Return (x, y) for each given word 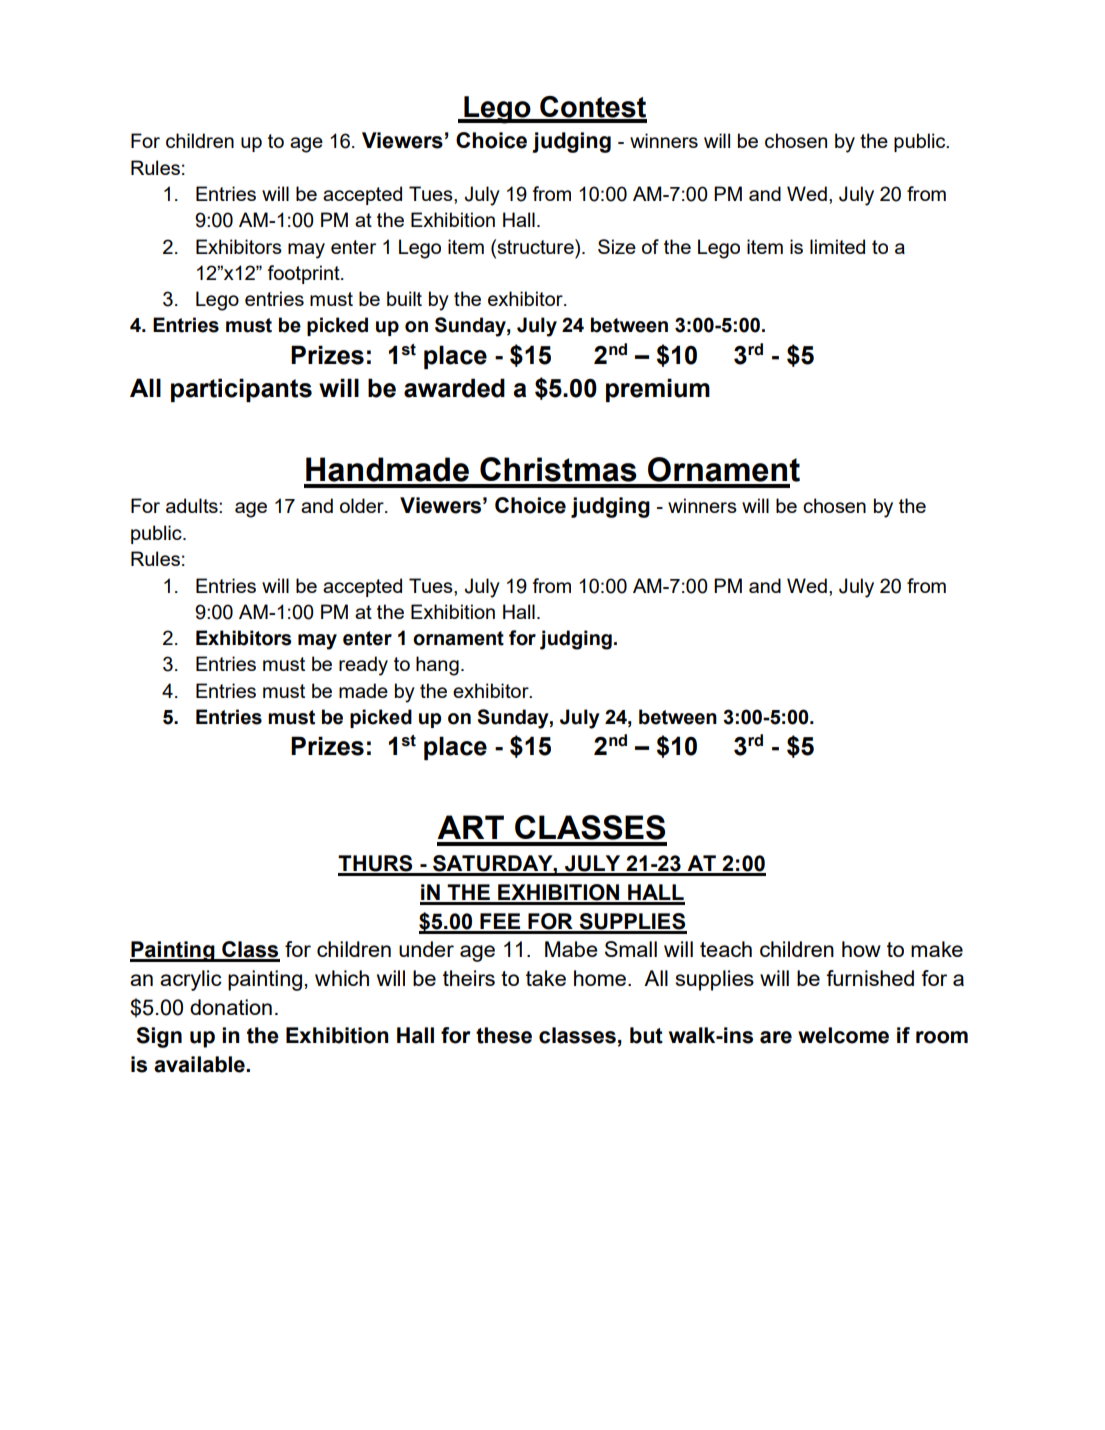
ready (363, 666)
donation (231, 1007)
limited (837, 246)
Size (617, 246)
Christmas (558, 469)
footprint (304, 274)
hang (437, 666)
